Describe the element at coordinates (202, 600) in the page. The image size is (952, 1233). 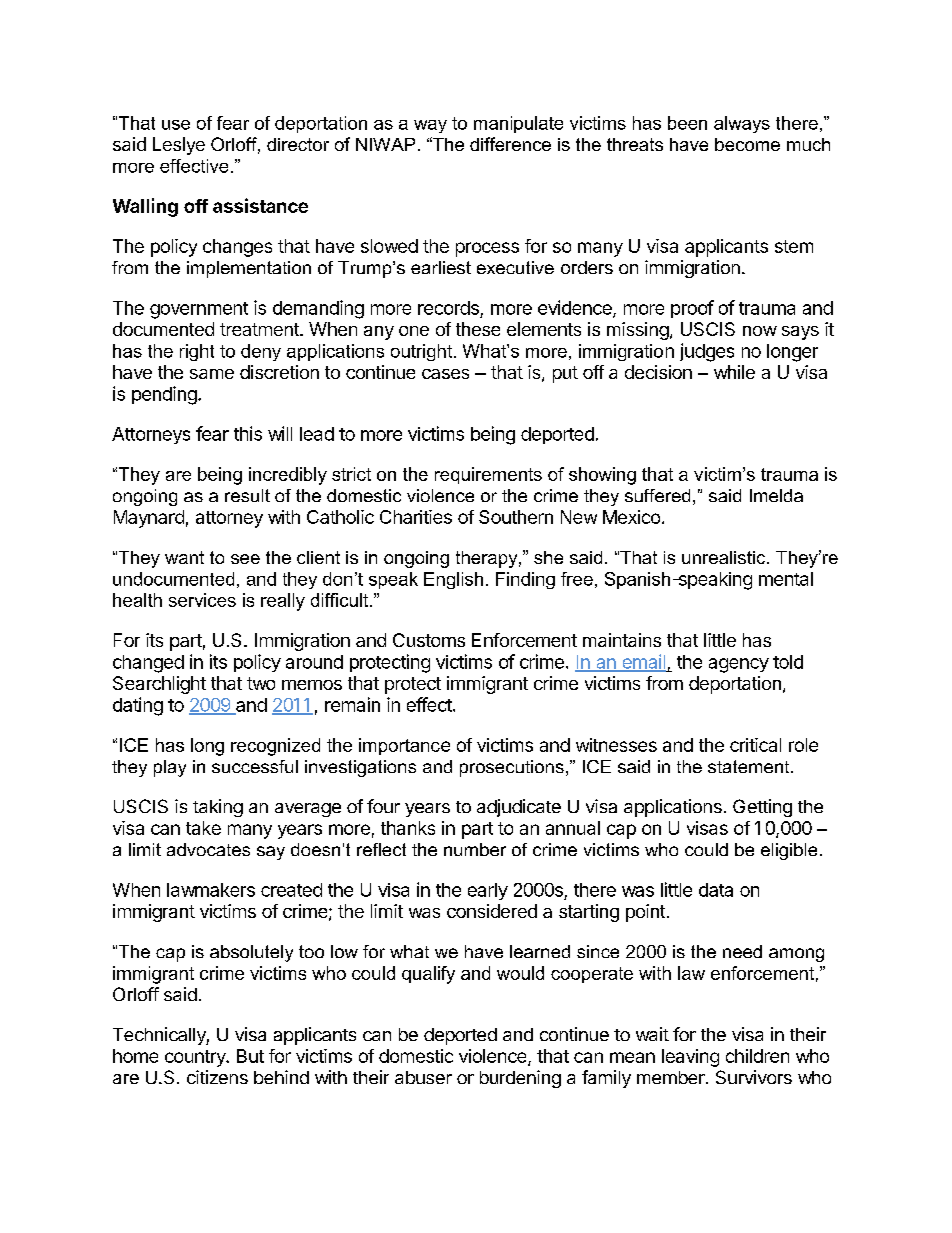
I see `services` at that location.
